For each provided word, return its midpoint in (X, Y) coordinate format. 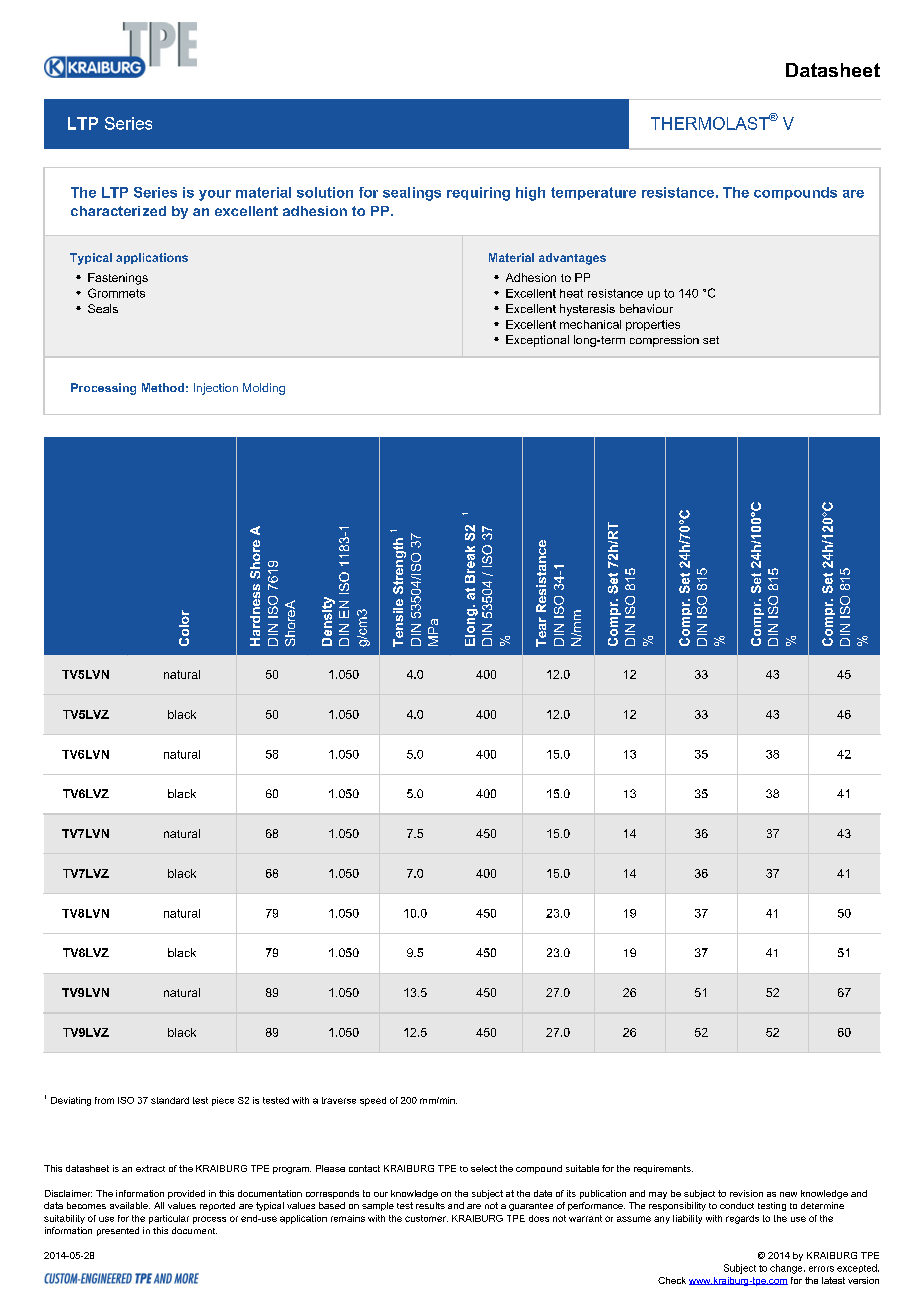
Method (163, 387)
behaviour (646, 308)
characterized (118, 211)
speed (373, 1101)
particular (169, 1219)
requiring (478, 194)
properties (653, 325)
